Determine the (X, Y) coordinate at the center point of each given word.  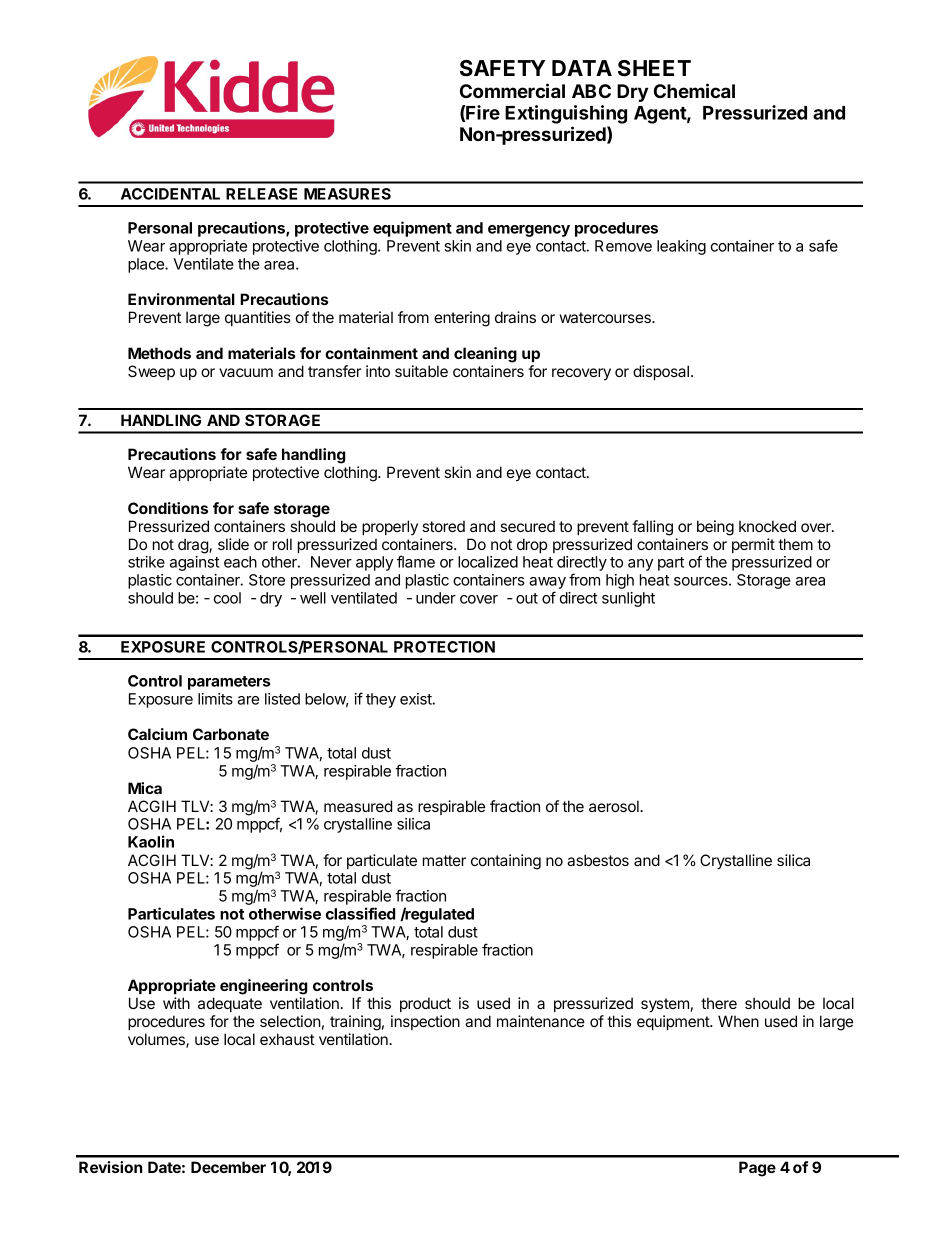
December (228, 1167)
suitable (421, 371)
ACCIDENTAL (170, 194)
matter (444, 860)
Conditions (168, 508)
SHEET (654, 68)
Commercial (512, 90)
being (715, 528)
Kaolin (151, 841)
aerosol (615, 806)
